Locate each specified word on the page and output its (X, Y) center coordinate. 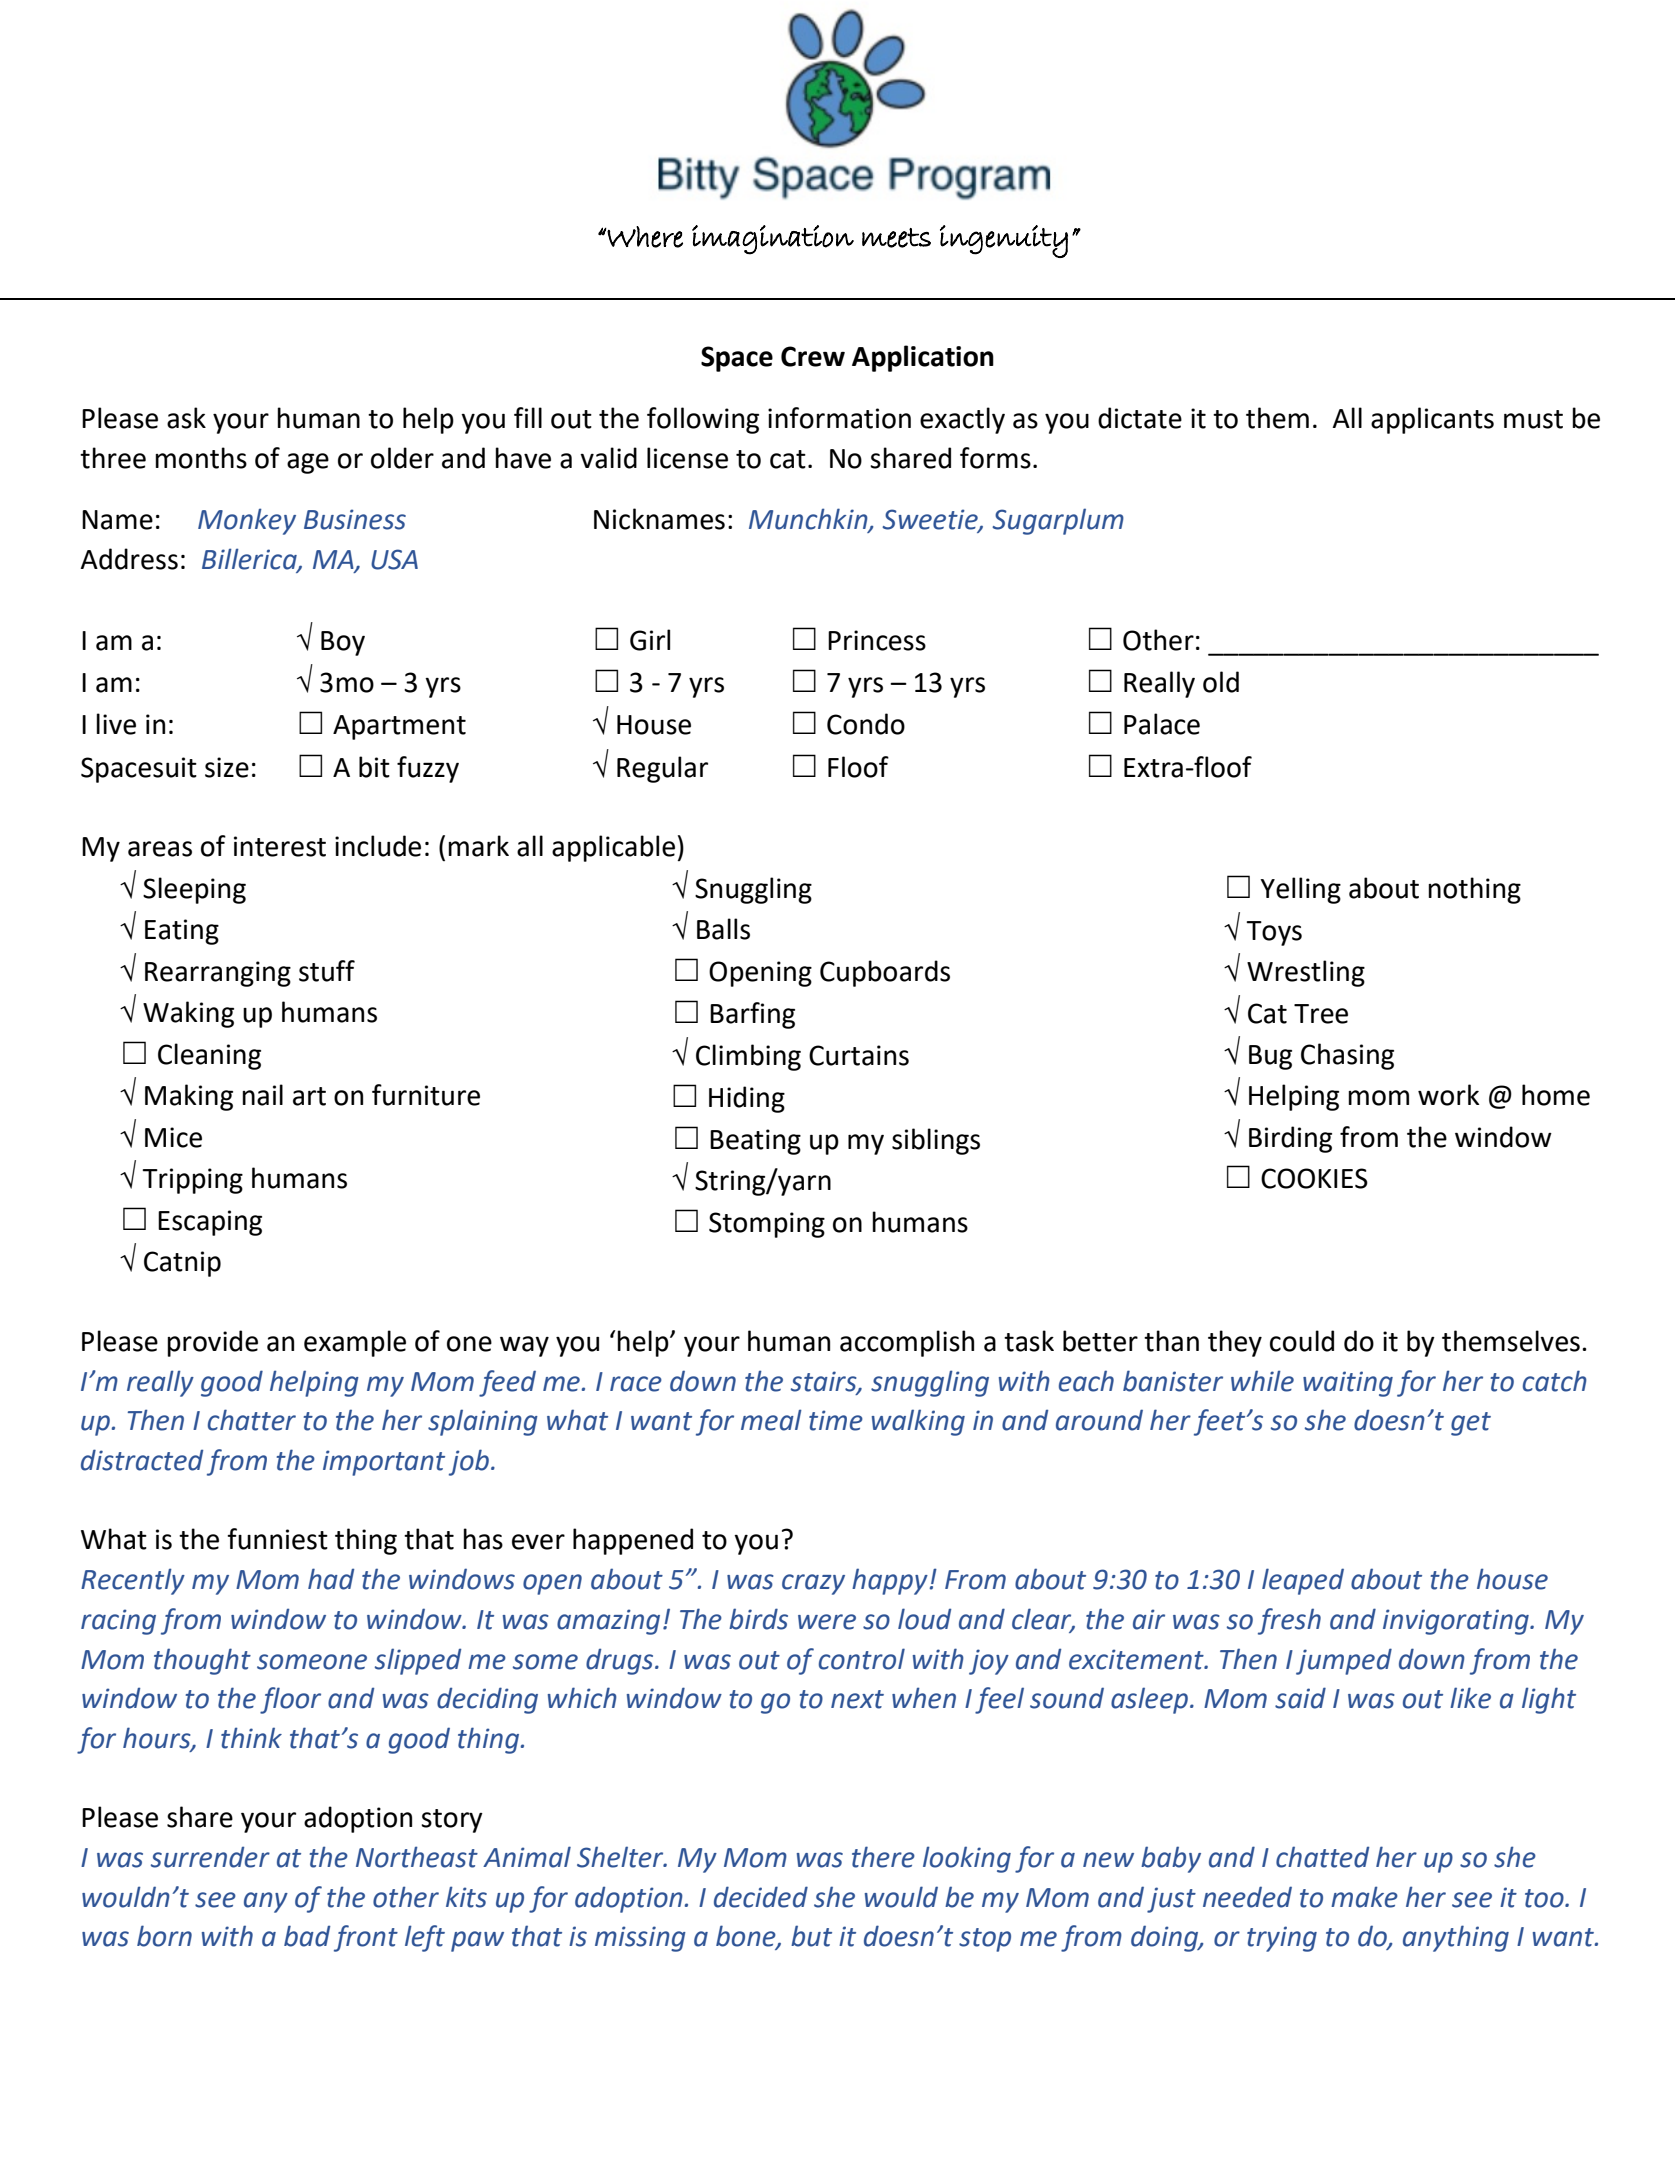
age (308, 463)
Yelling (1300, 890)
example (355, 1343)
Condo (866, 724)
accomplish (907, 1343)
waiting (1348, 1384)
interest (280, 846)
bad (307, 1936)
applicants (1432, 420)
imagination (773, 240)
